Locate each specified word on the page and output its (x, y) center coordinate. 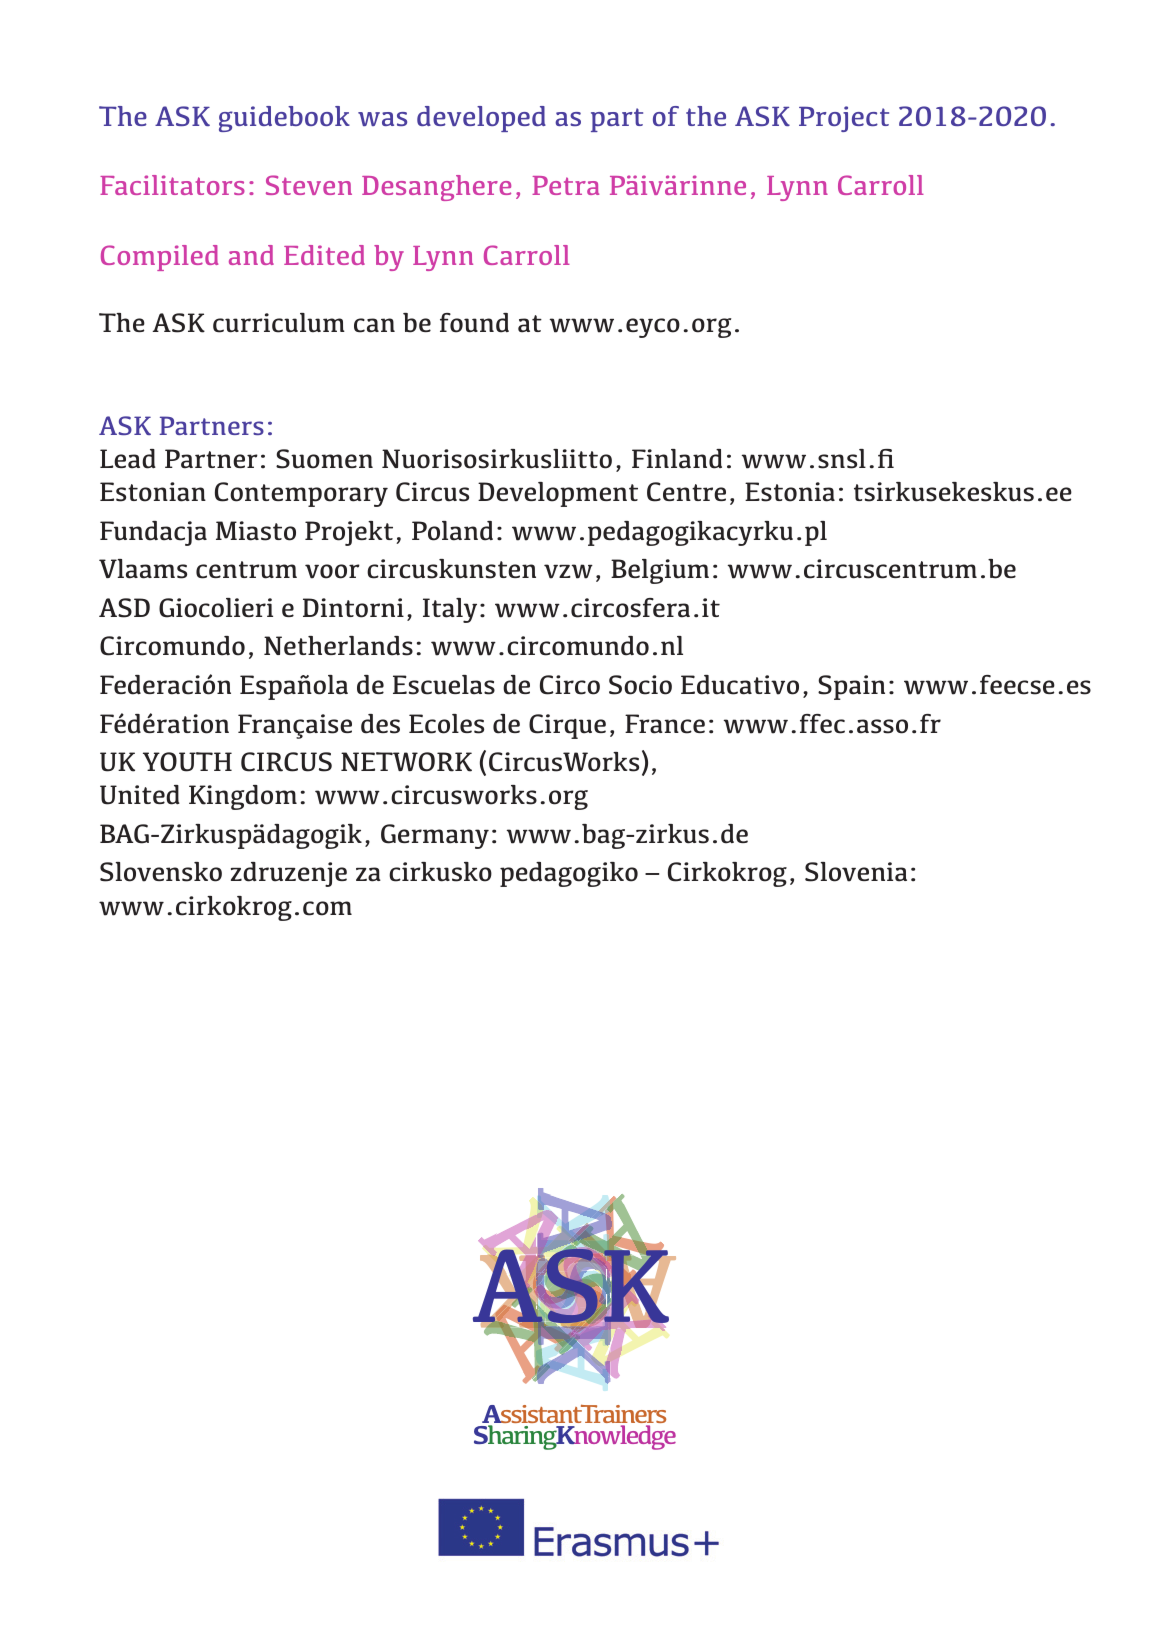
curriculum (279, 323)
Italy (450, 610)
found (474, 323)
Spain (851, 687)
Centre (686, 492)
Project (844, 119)
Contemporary (301, 494)
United (140, 795)
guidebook (284, 119)
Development (558, 494)
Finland (677, 459)
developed (481, 119)
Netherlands (338, 646)
